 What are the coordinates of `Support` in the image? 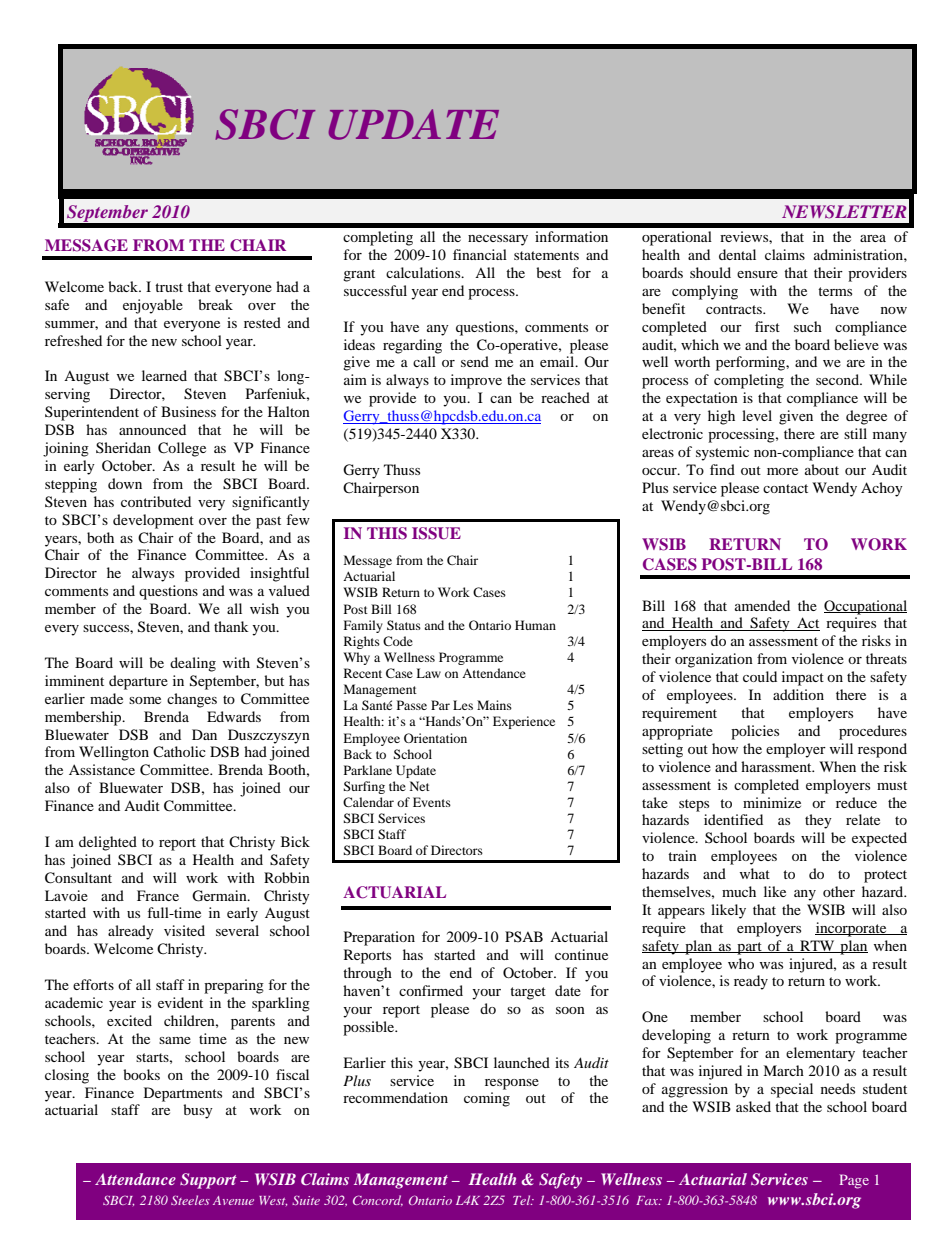 It's located at (208, 1181).
